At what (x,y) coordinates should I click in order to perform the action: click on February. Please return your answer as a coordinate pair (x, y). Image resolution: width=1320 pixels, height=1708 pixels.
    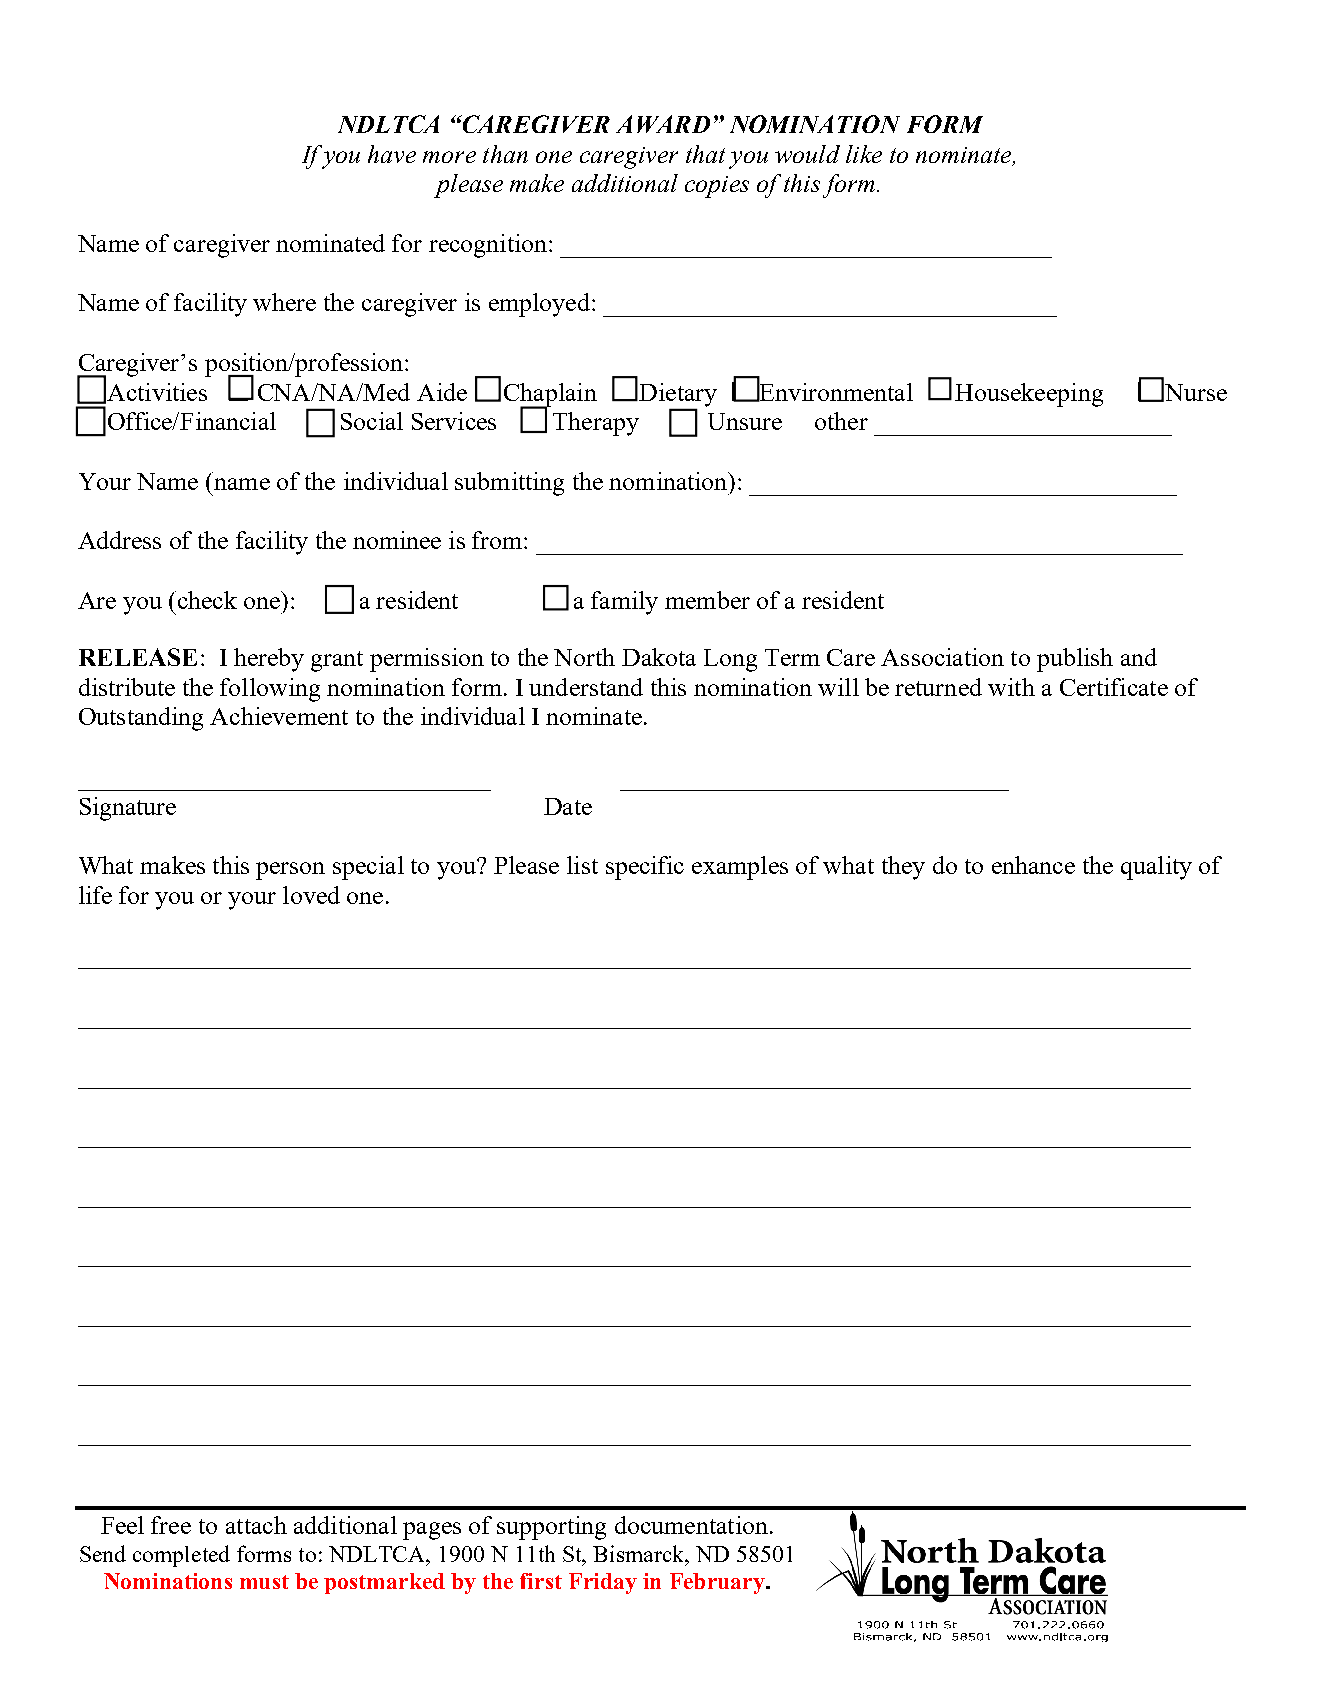
    Looking at the image, I should click on (718, 1583).
